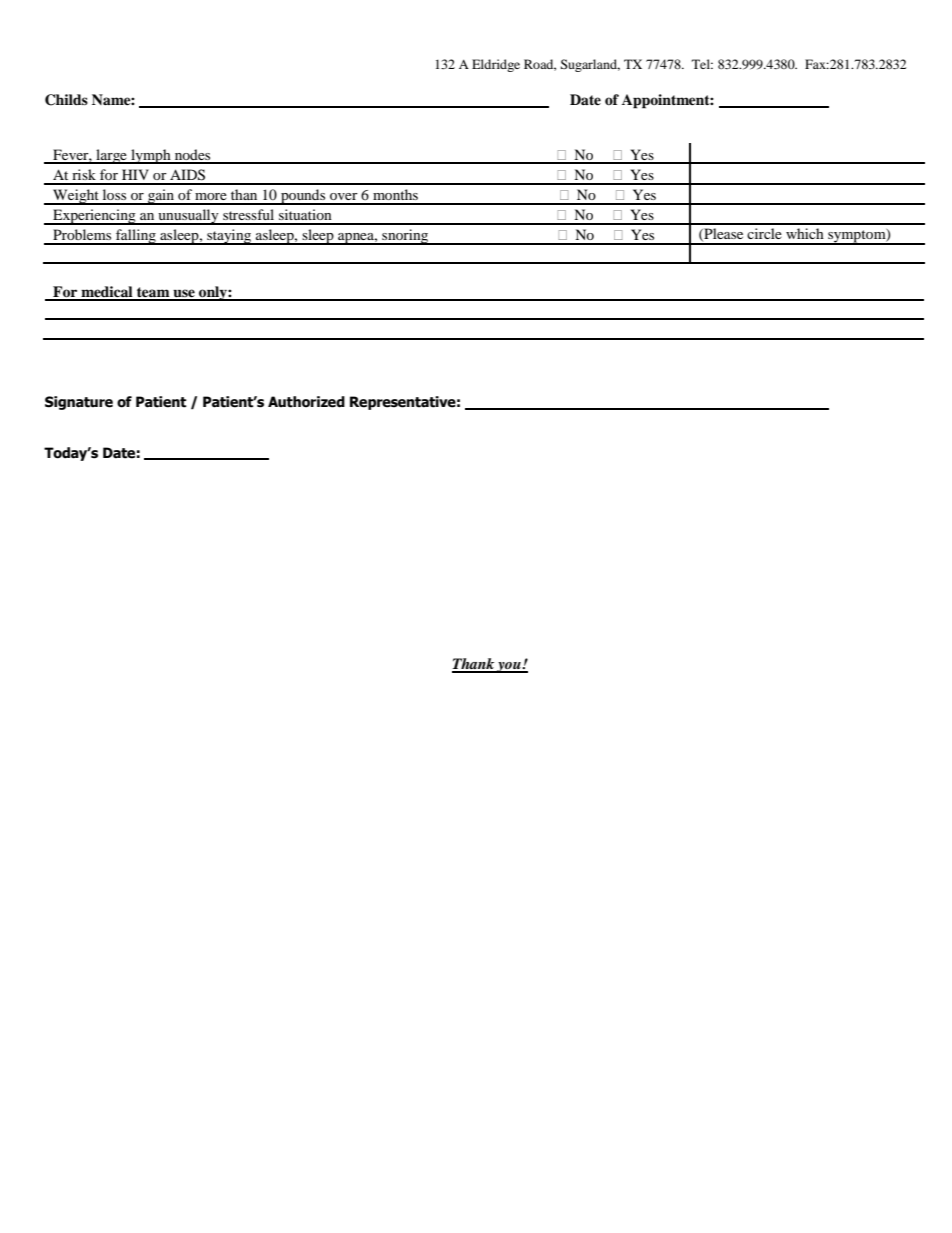 The image size is (952, 1233). What do you see at coordinates (303, 197) in the screenshot?
I see `pounds` at bounding box center [303, 197].
